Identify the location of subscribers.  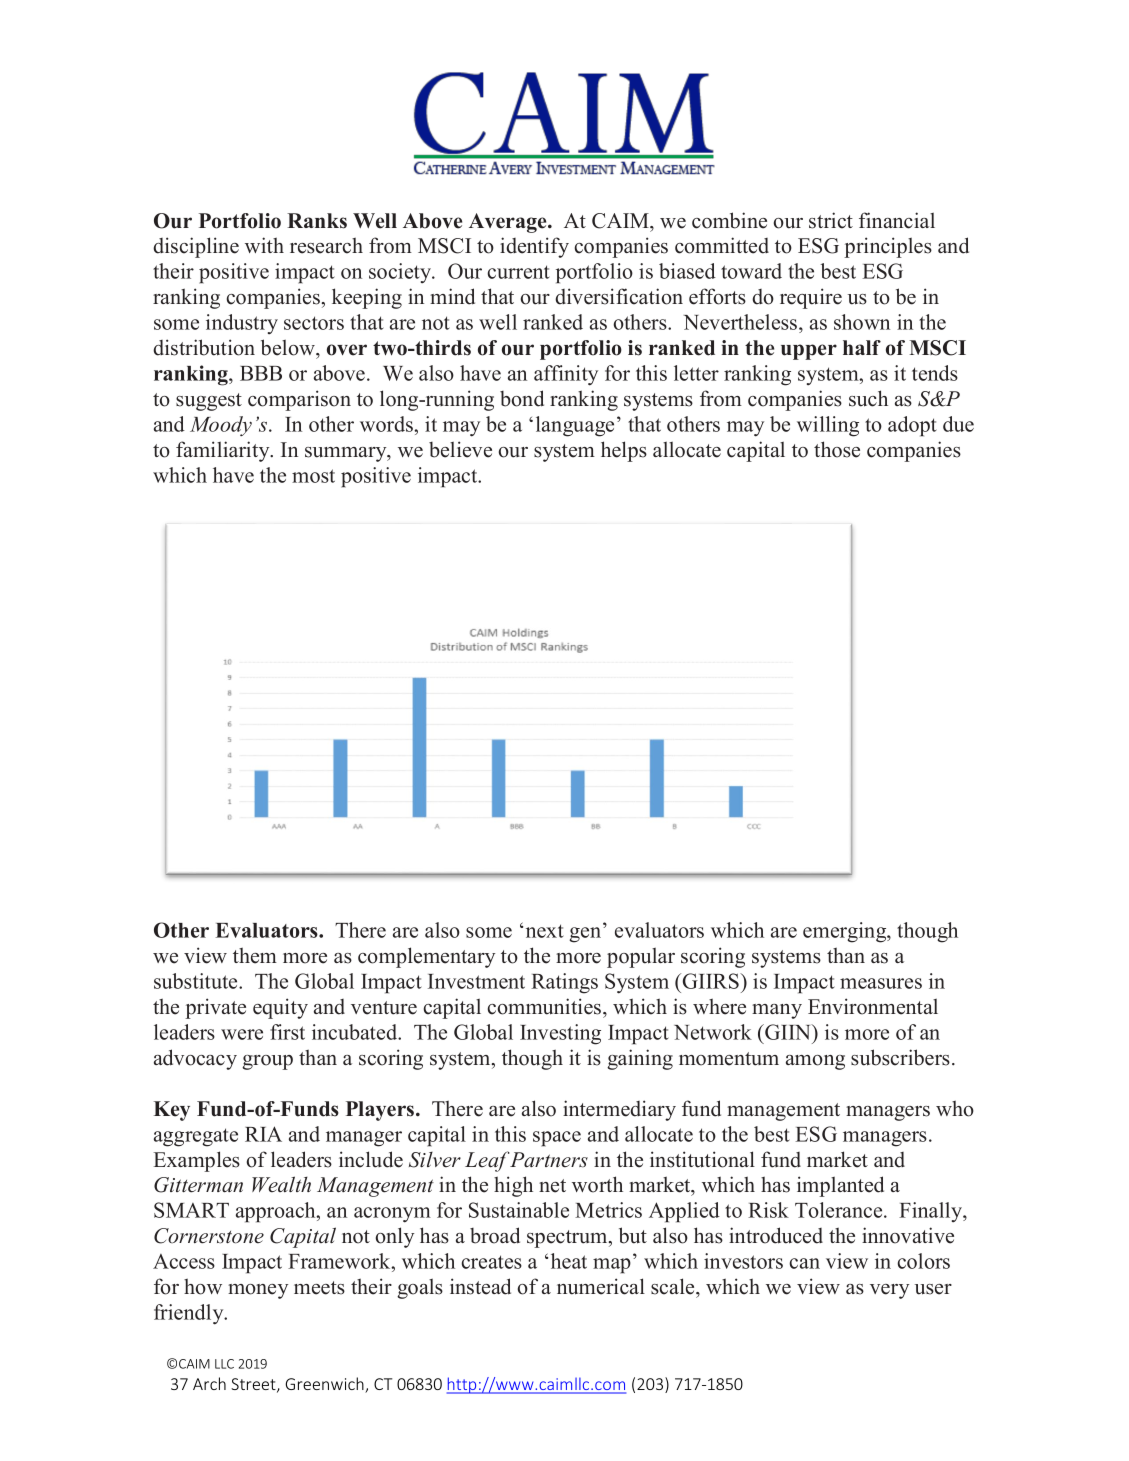
(900, 1057).
